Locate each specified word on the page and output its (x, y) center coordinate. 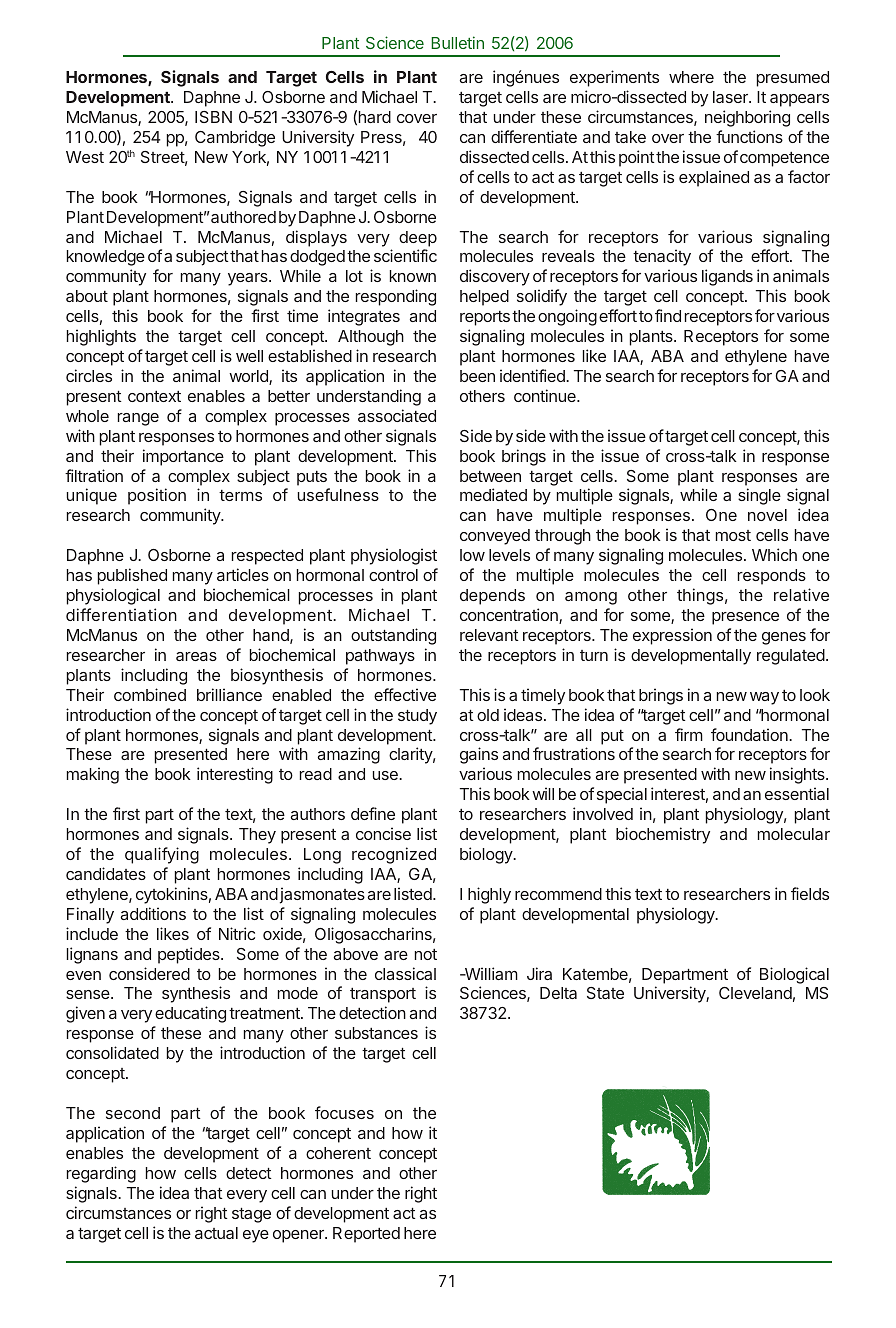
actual (216, 1233)
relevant (489, 635)
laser (731, 97)
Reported (366, 1235)
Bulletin (457, 42)
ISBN (213, 117)
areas (196, 656)
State (605, 993)
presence (745, 618)
